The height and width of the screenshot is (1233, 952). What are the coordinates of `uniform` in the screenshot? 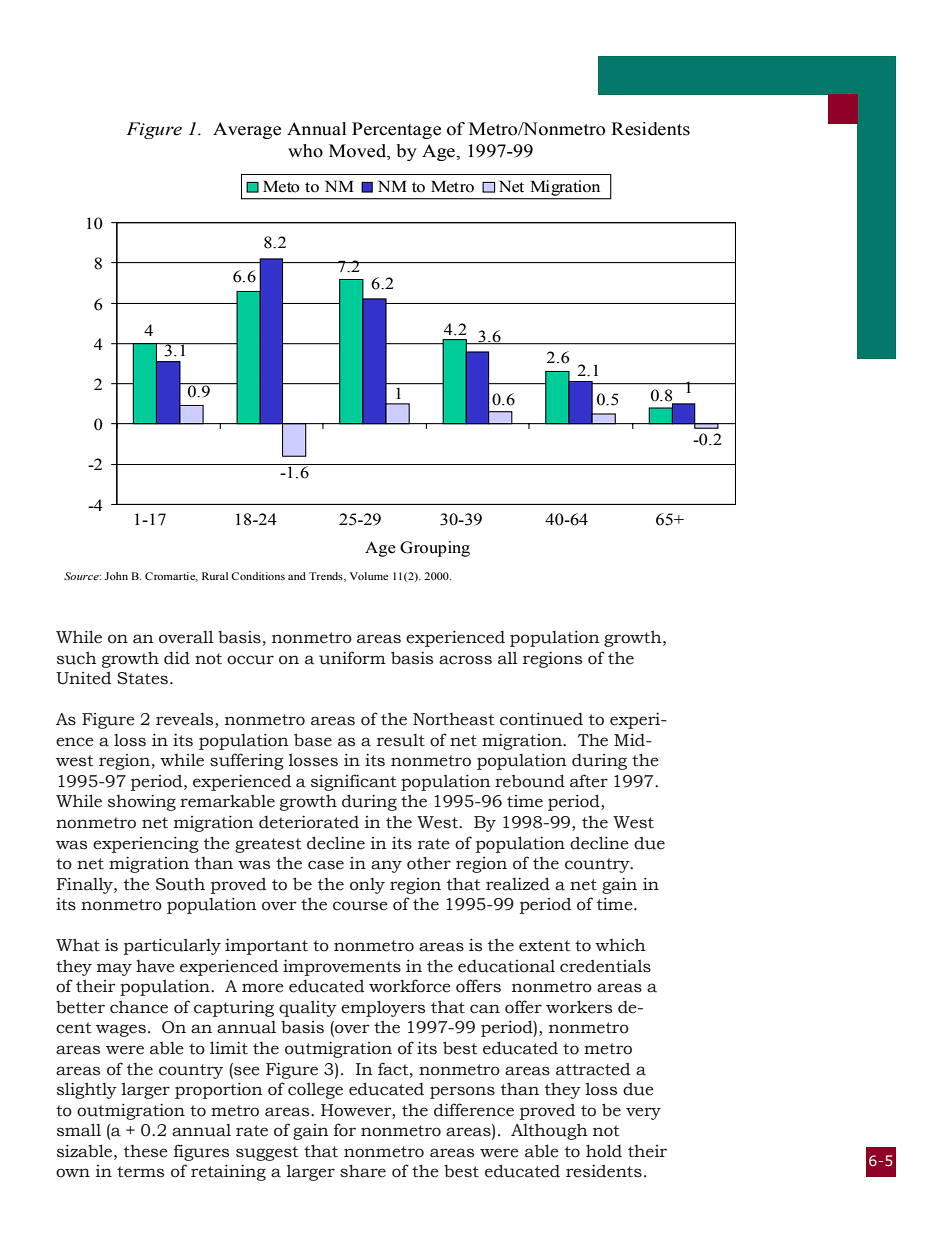 It's located at (352, 658).
